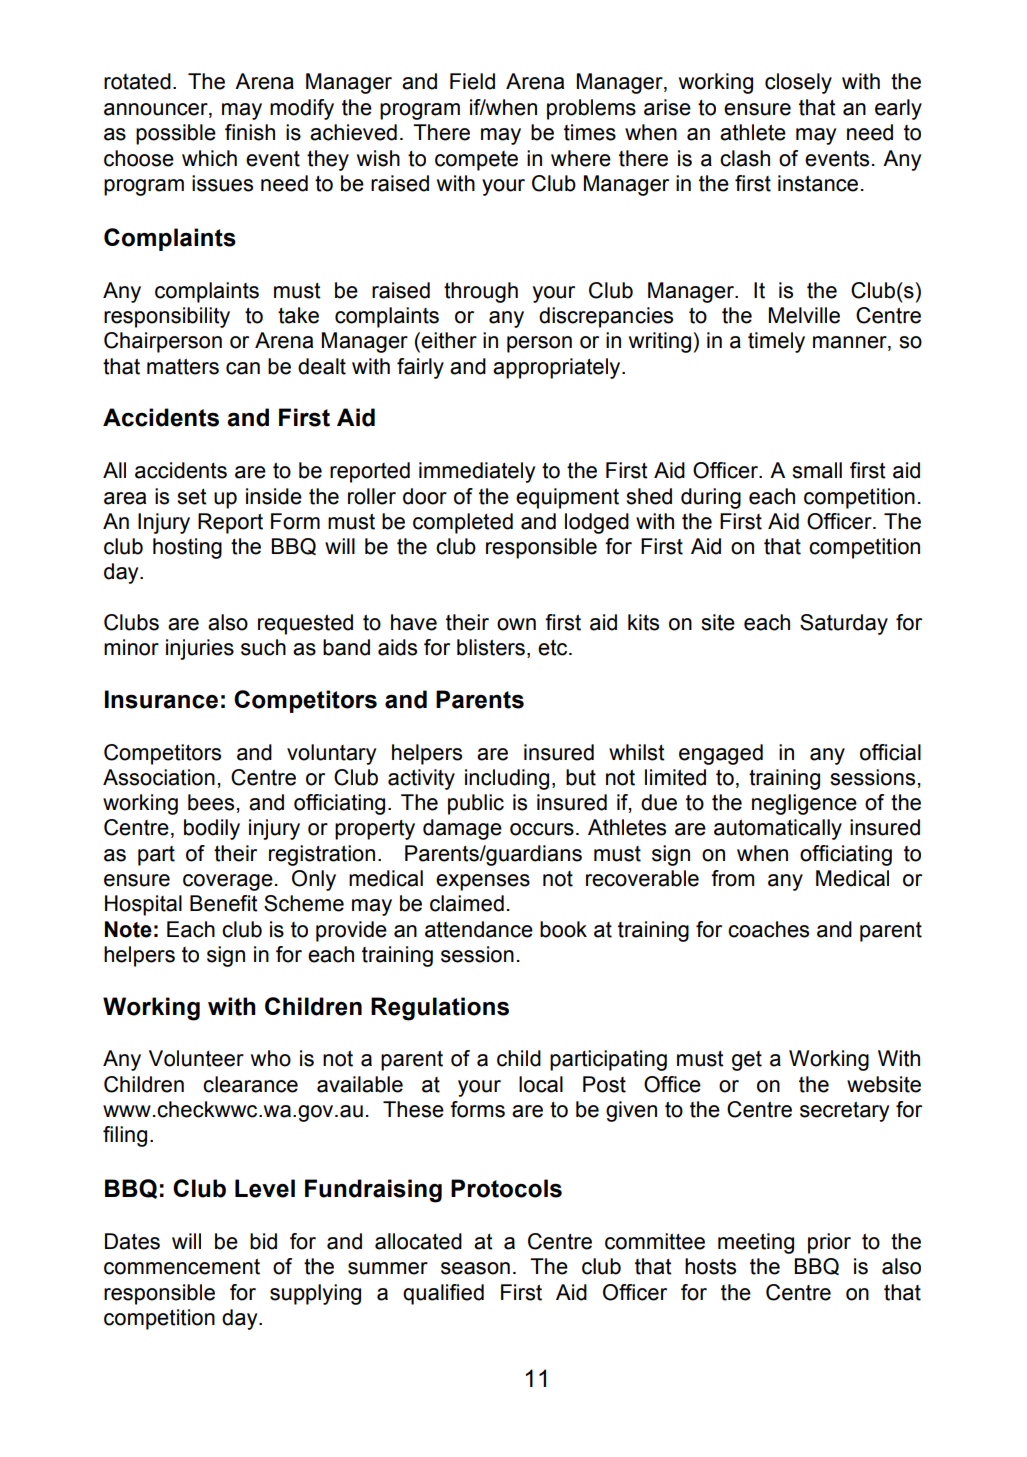 This document has height=1457, width=1027. What do you see at coordinates (798, 83) in the document?
I see `closely` at bounding box center [798, 83].
